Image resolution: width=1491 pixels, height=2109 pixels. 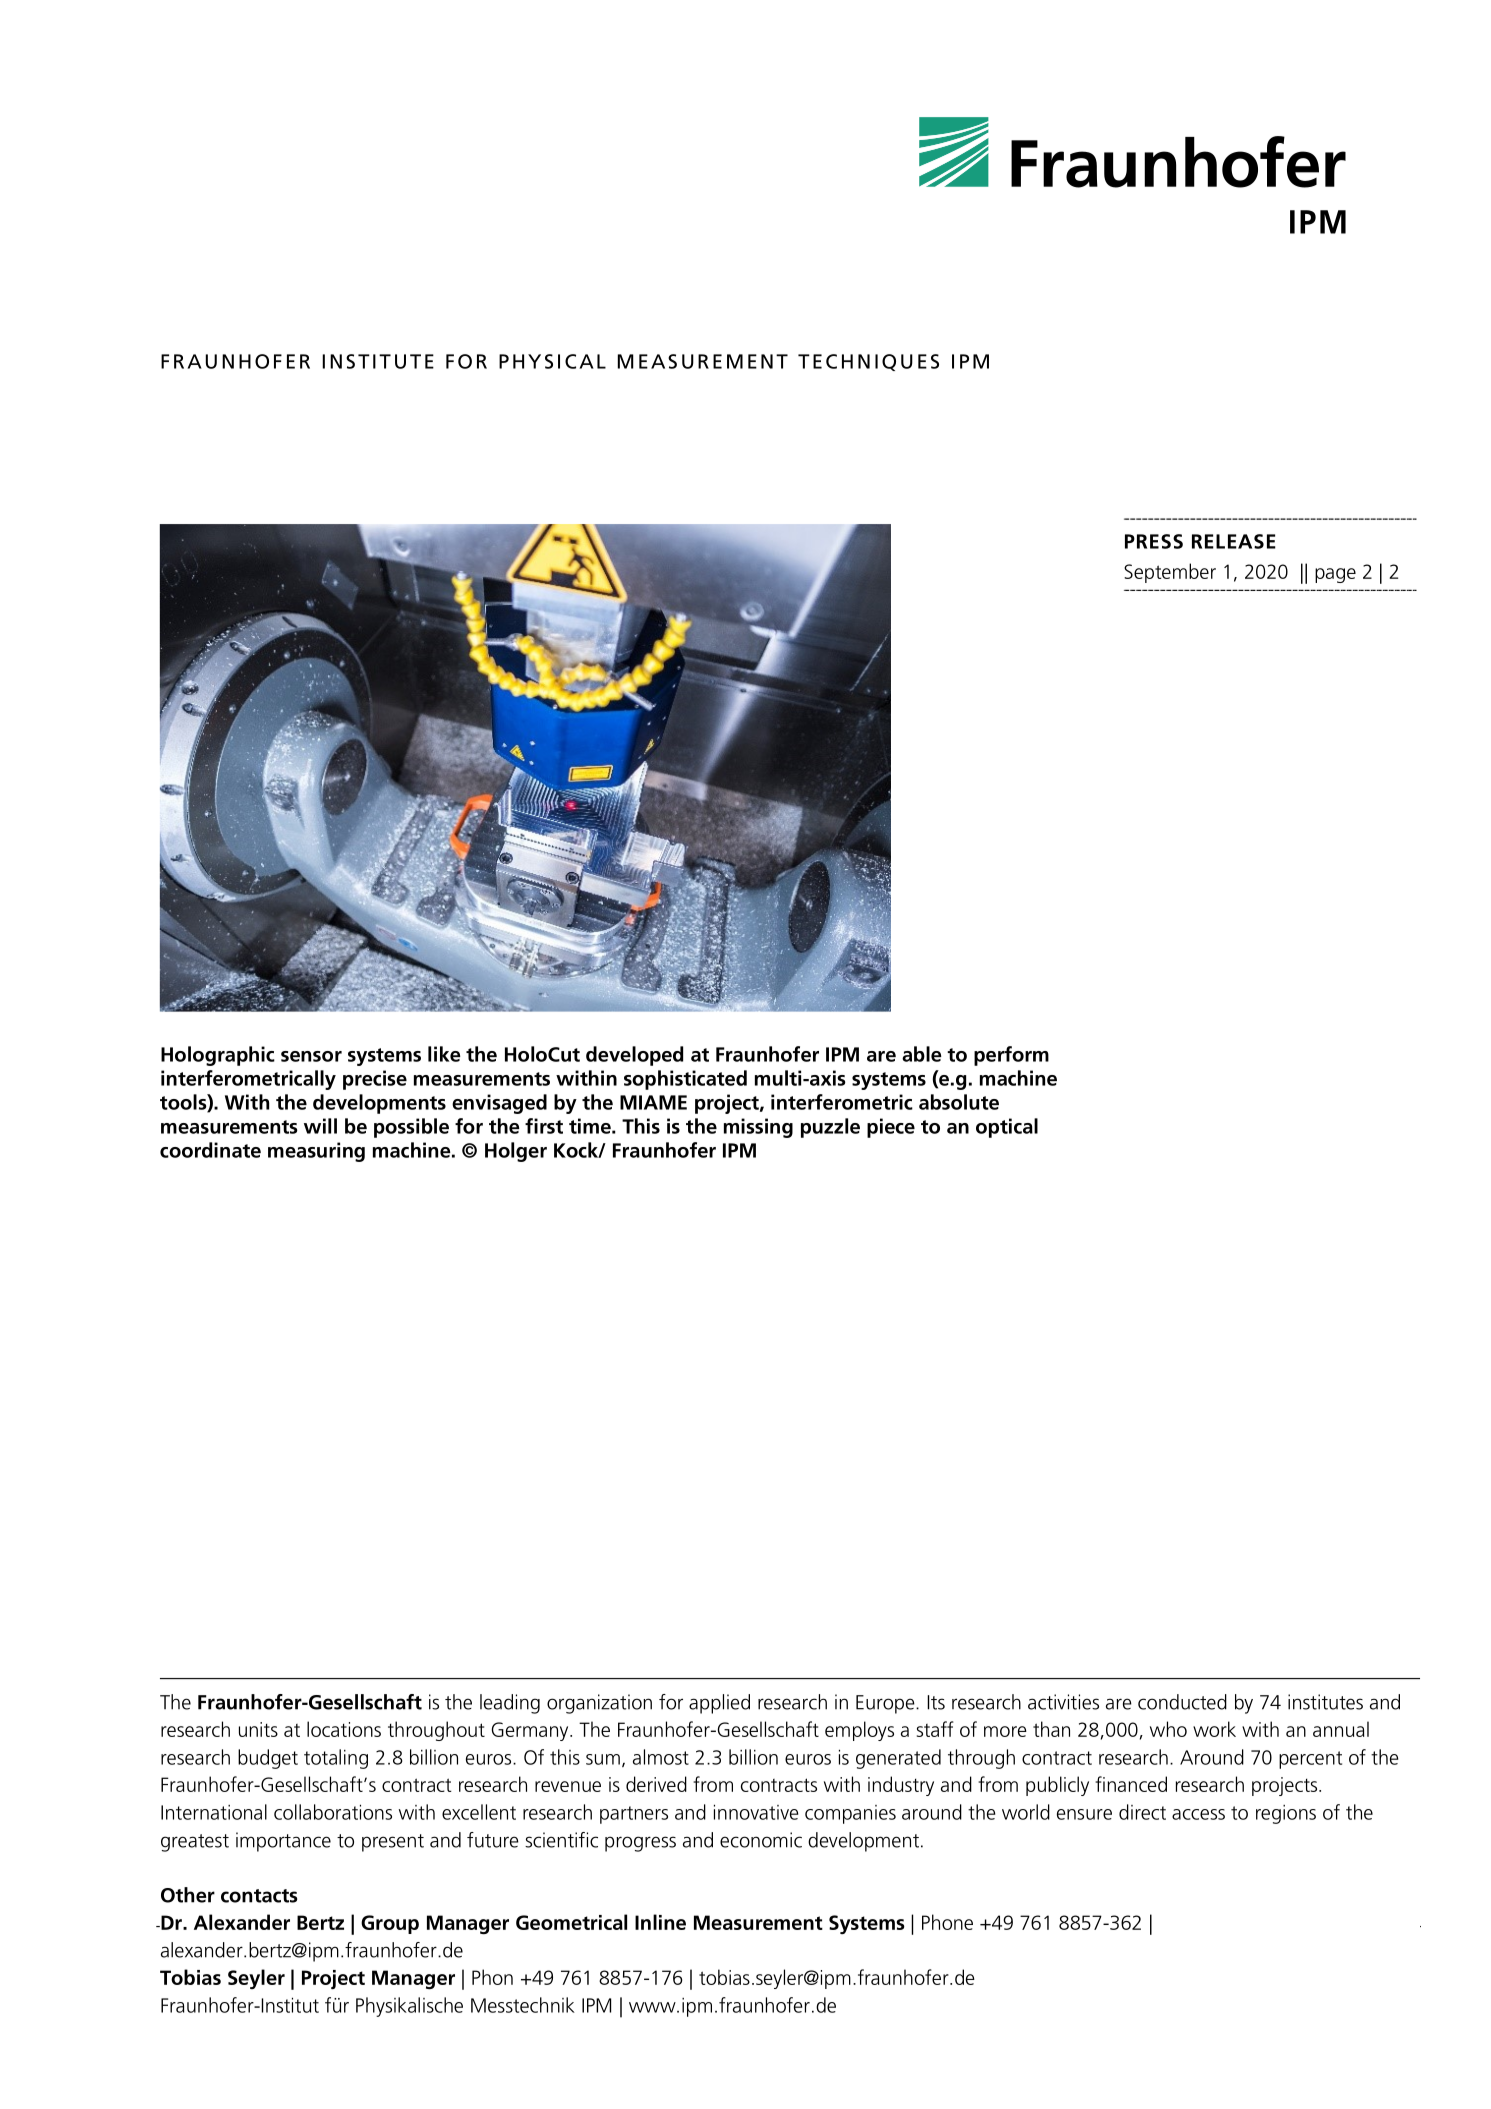 What do you see at coordinates (1170, 573) in the page?
I see `September` at bounding box center [1170, 573].
